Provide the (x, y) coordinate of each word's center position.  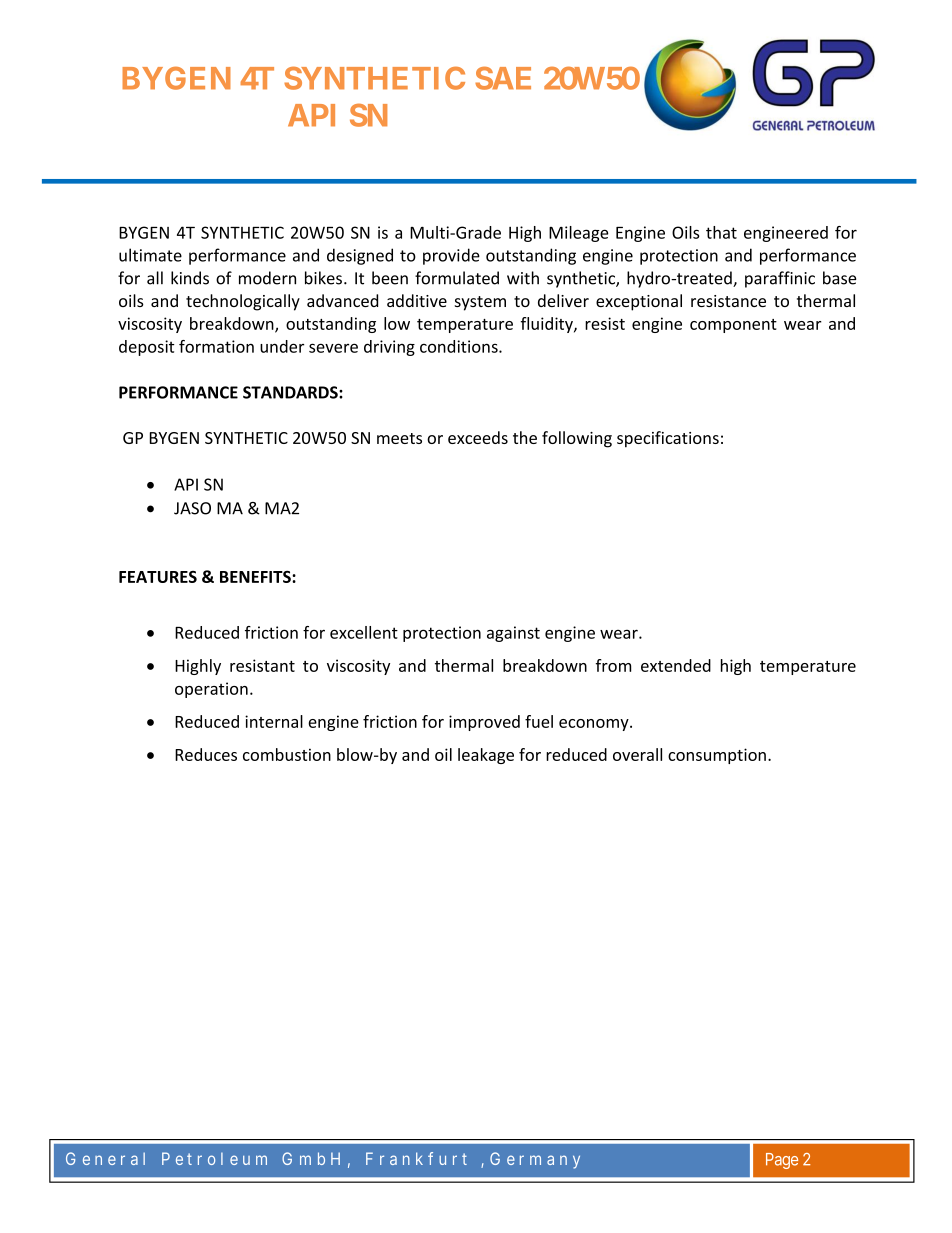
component (733, 326)
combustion (287, 754)
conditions (460, 346)
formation (216, 346)
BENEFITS (256, 577)
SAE (503, 78)
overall (637, 754)
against (513, 634)
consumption (717, 756)
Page (782, 1161)
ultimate (150, 255)
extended (676, 665)
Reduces (206, 754)
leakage (486, 756)
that (721, 232)
